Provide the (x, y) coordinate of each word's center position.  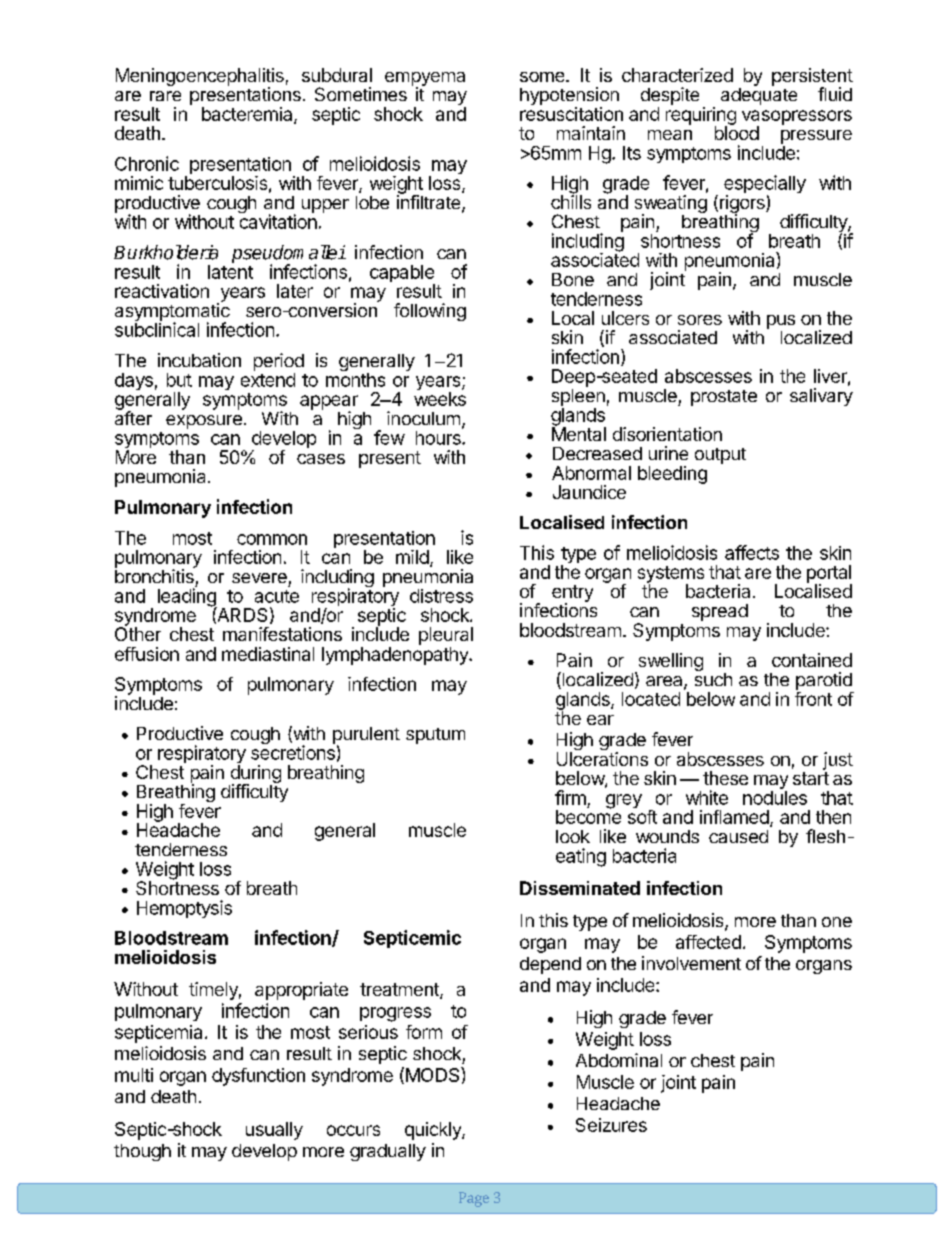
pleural (446, 636)
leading (187, 597)
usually (274, 1131)
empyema (425, 80)
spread (720, 612)
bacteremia (248, 115)
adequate (759, 95)
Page (474, 1199)
